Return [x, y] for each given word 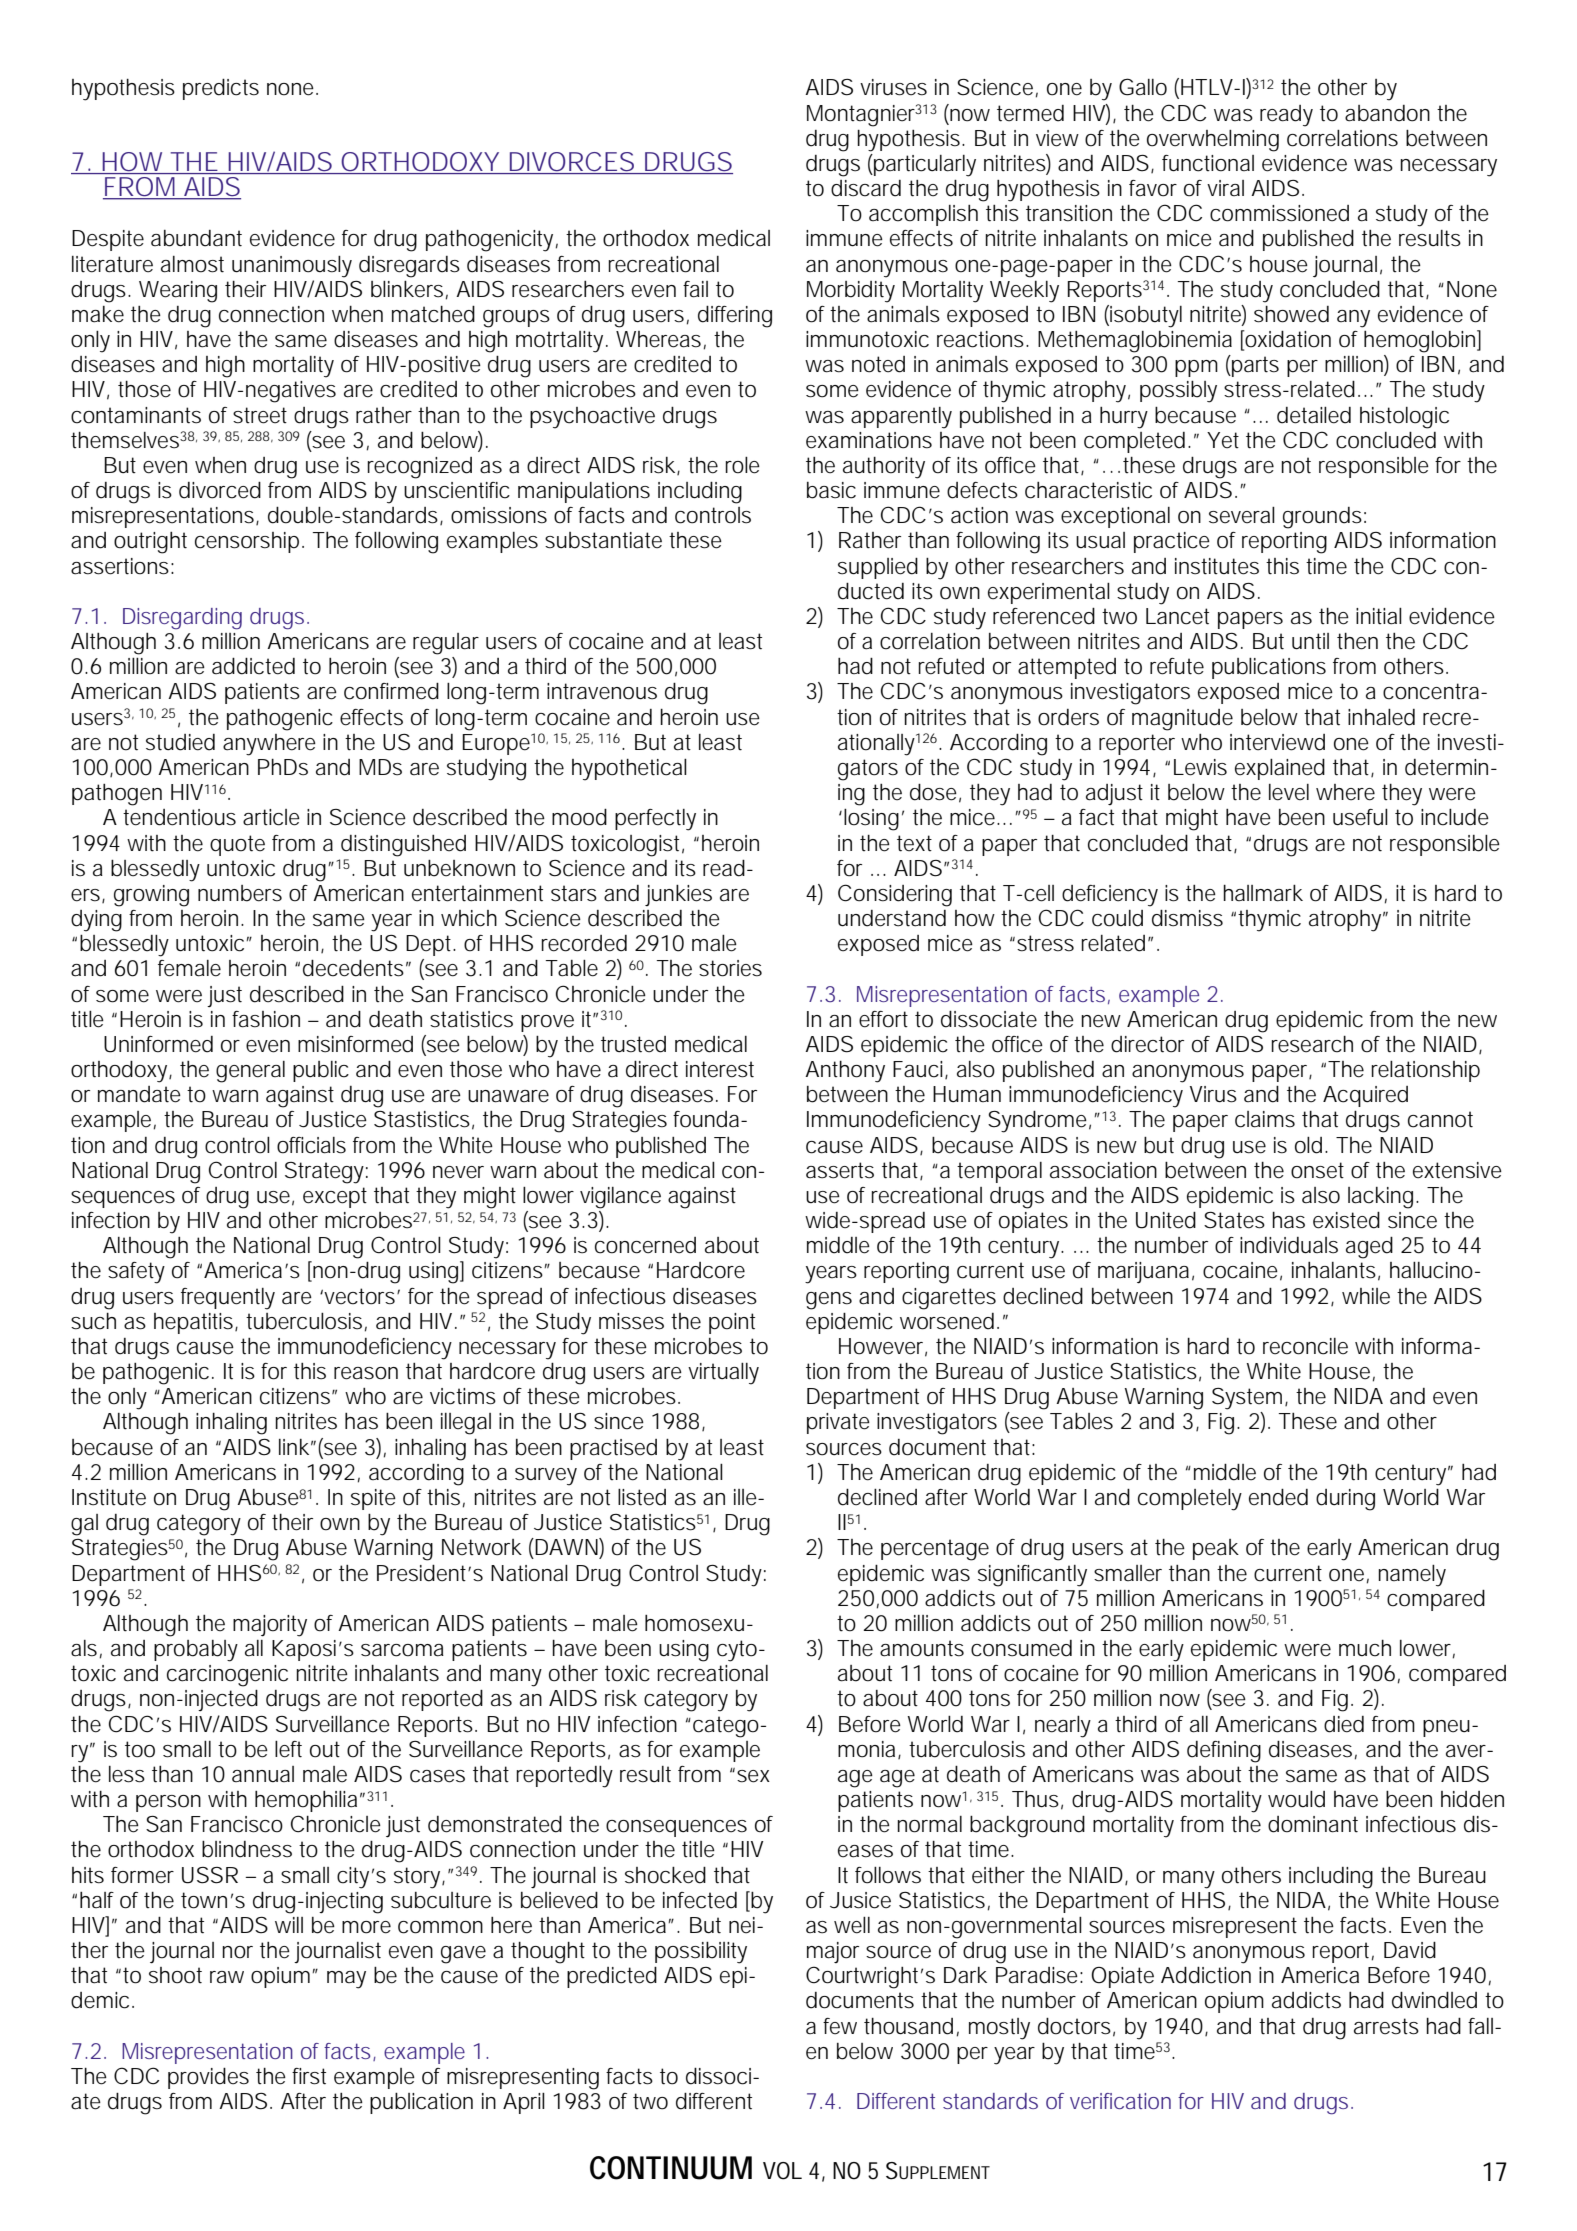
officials [311, 1145]
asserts [840, 1170]
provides [208, 2078]
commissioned [1279, 213]
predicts [221, 89]
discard [866, 188]
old [1308, 1145]
